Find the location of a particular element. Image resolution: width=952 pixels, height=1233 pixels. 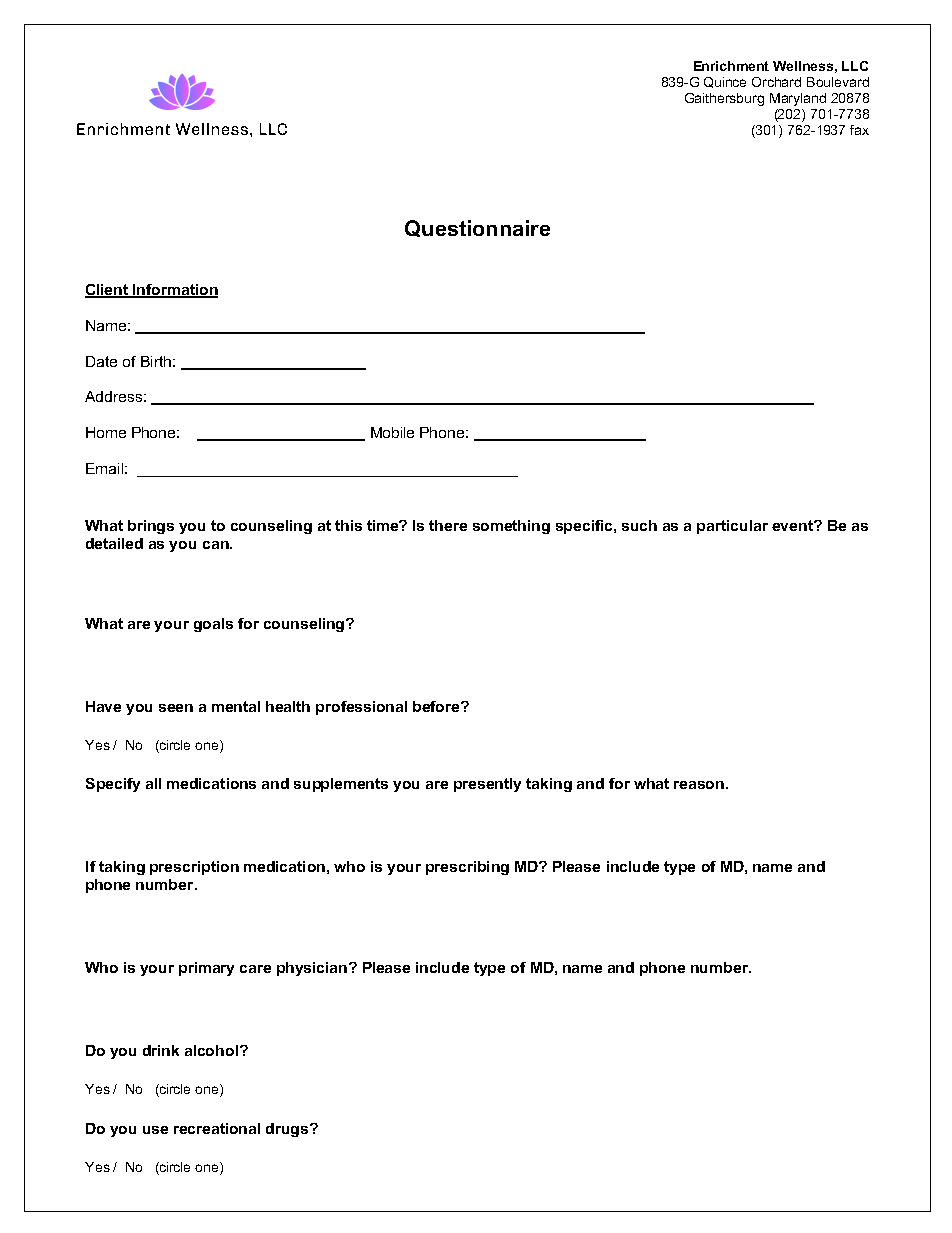

drugs is located at coordinates (288, 1130).
